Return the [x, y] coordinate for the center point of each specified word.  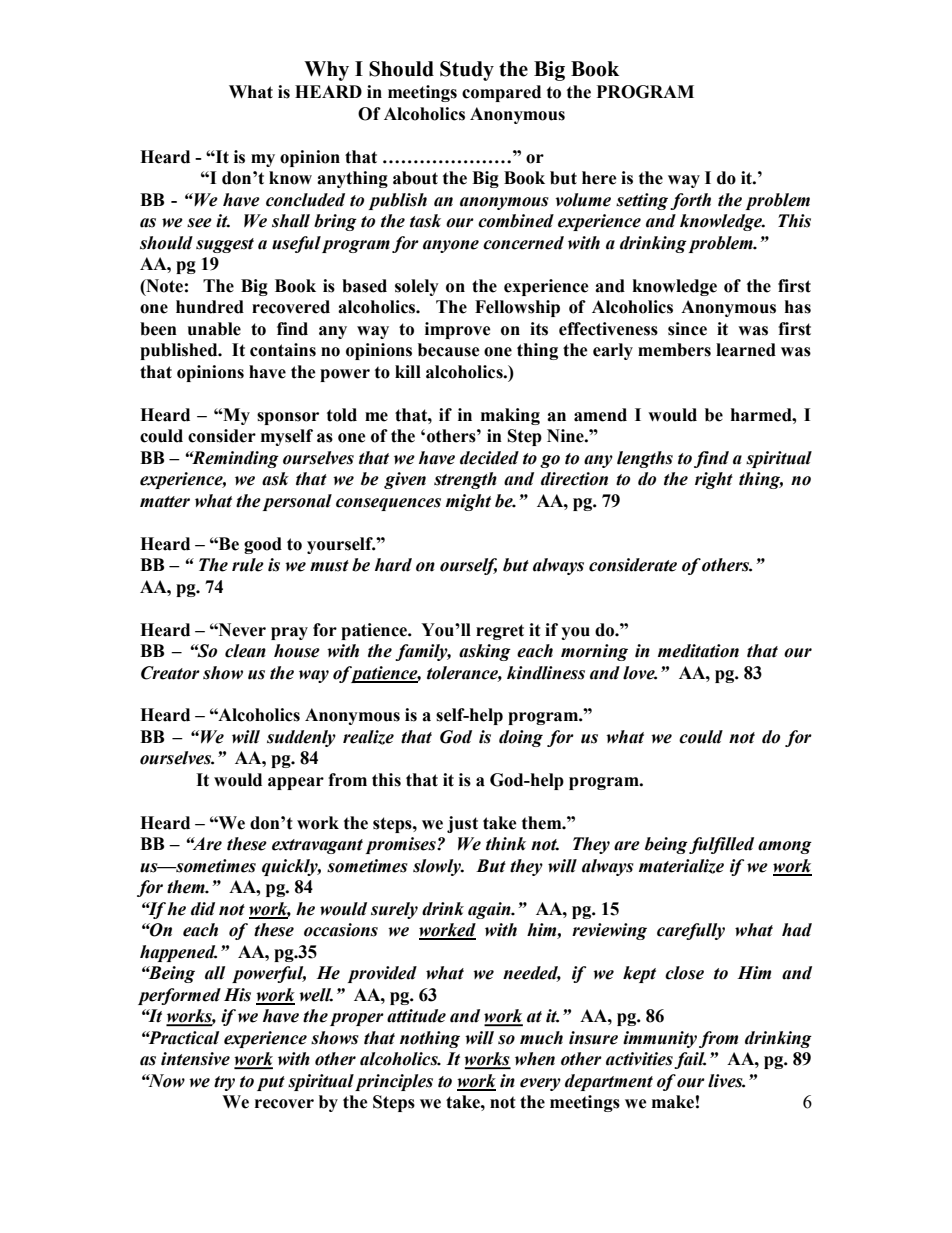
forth [690, 201]
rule [248, 565]
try [224, 1083]
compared [501, 93]
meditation [698, 651]
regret [500, 632]
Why [326, 71]
